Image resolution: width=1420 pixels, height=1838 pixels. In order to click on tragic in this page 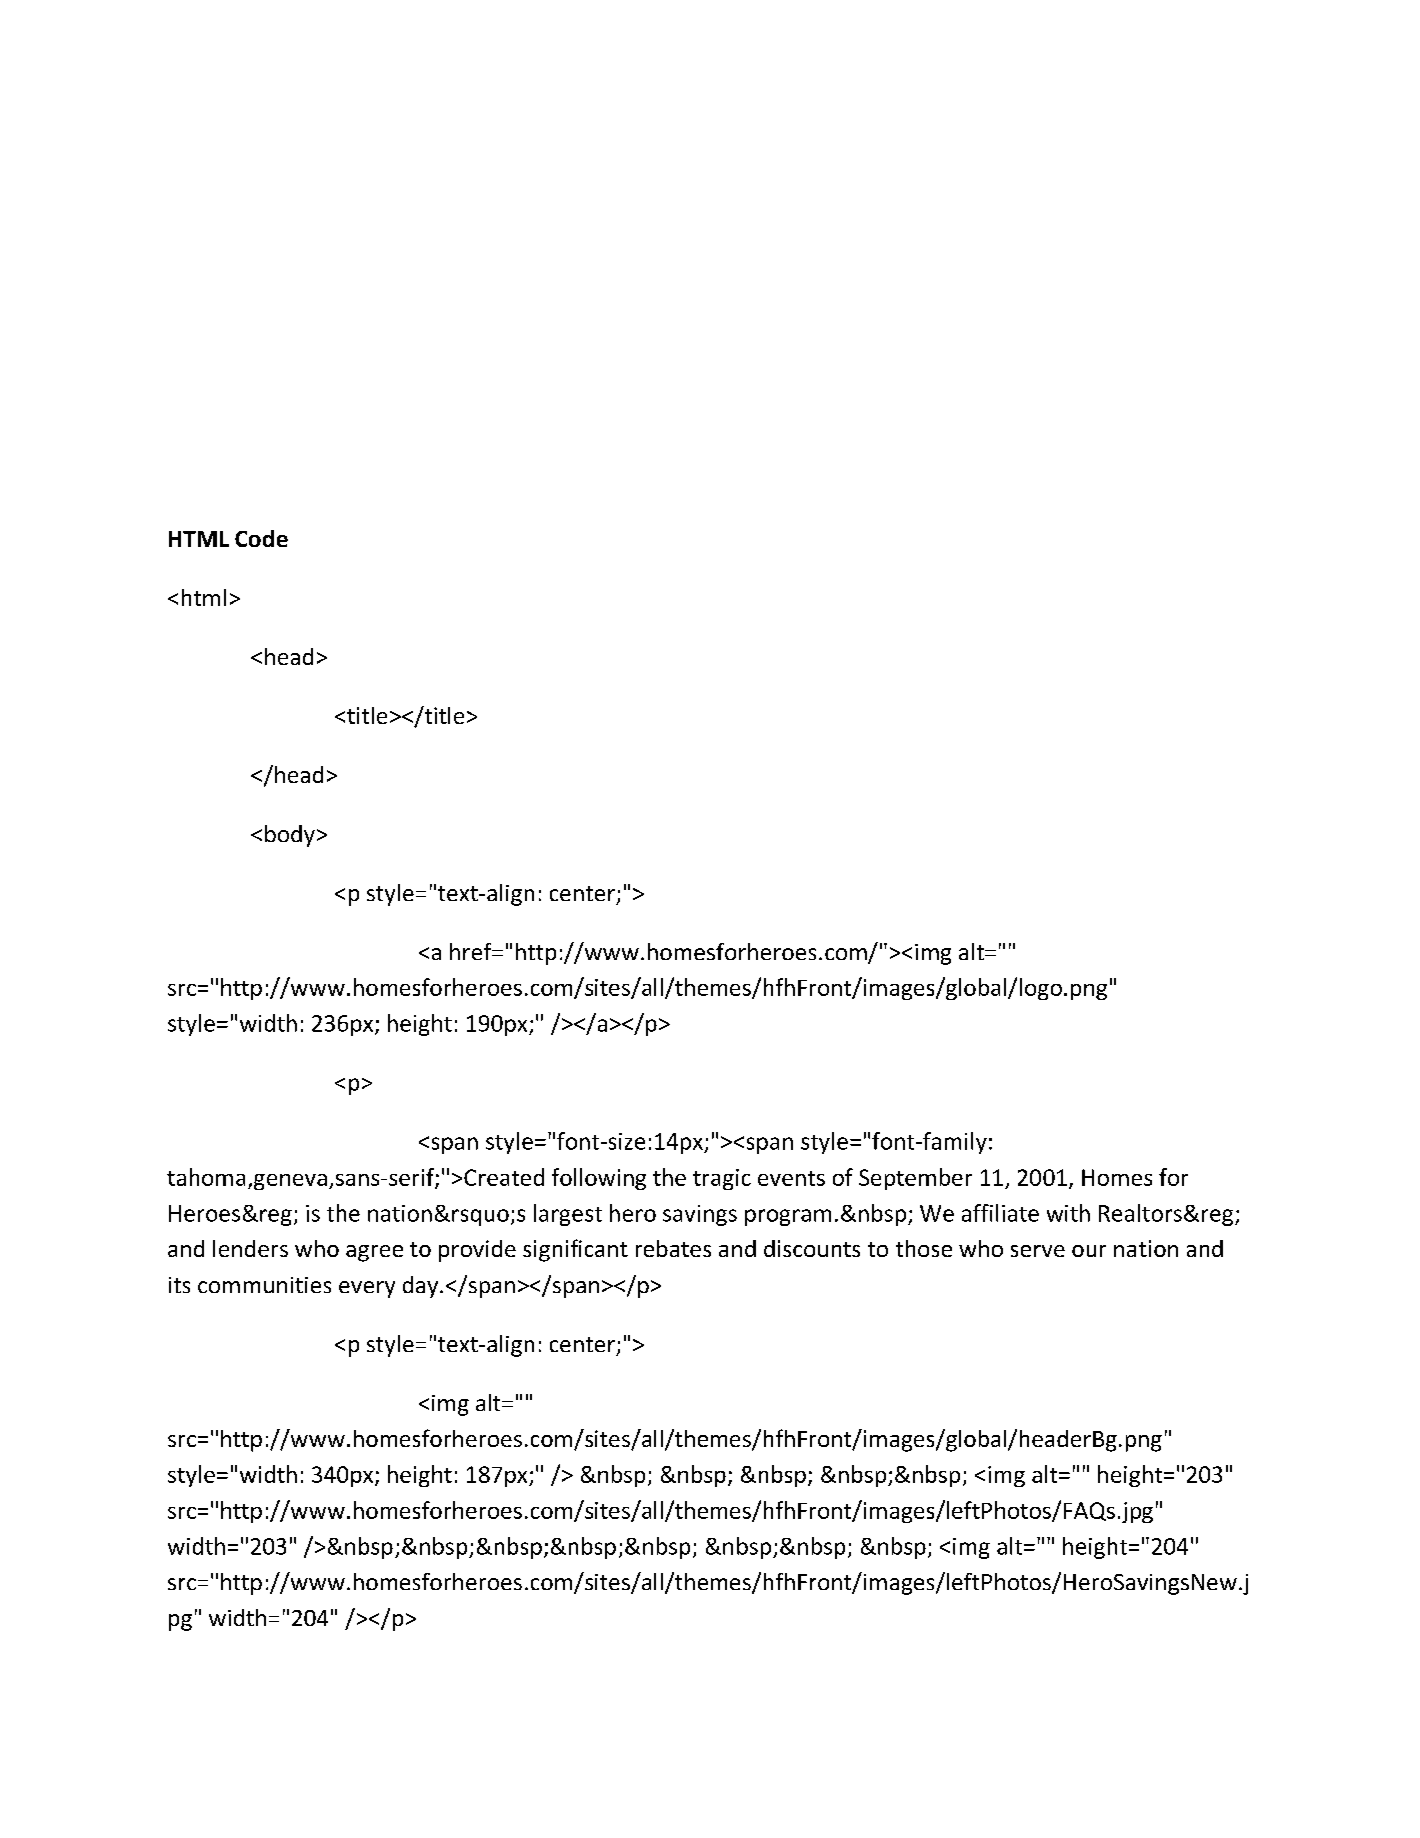, I will do `click(722, 1179)`.
